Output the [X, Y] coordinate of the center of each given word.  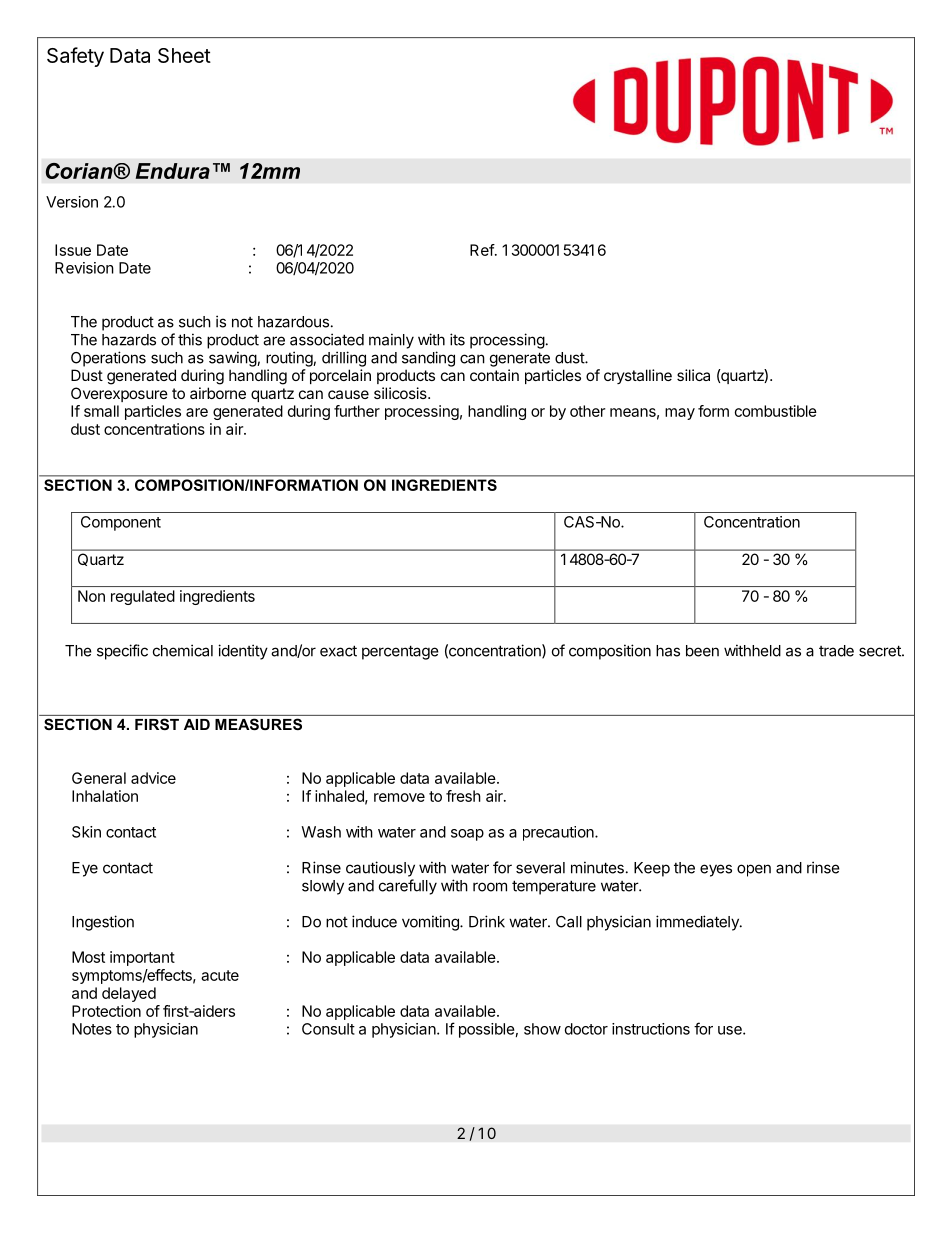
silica [693, 375]
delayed [129, 994]
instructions [651, 1029]
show [542, 1029]
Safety [75, 57]
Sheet [184, 55]
